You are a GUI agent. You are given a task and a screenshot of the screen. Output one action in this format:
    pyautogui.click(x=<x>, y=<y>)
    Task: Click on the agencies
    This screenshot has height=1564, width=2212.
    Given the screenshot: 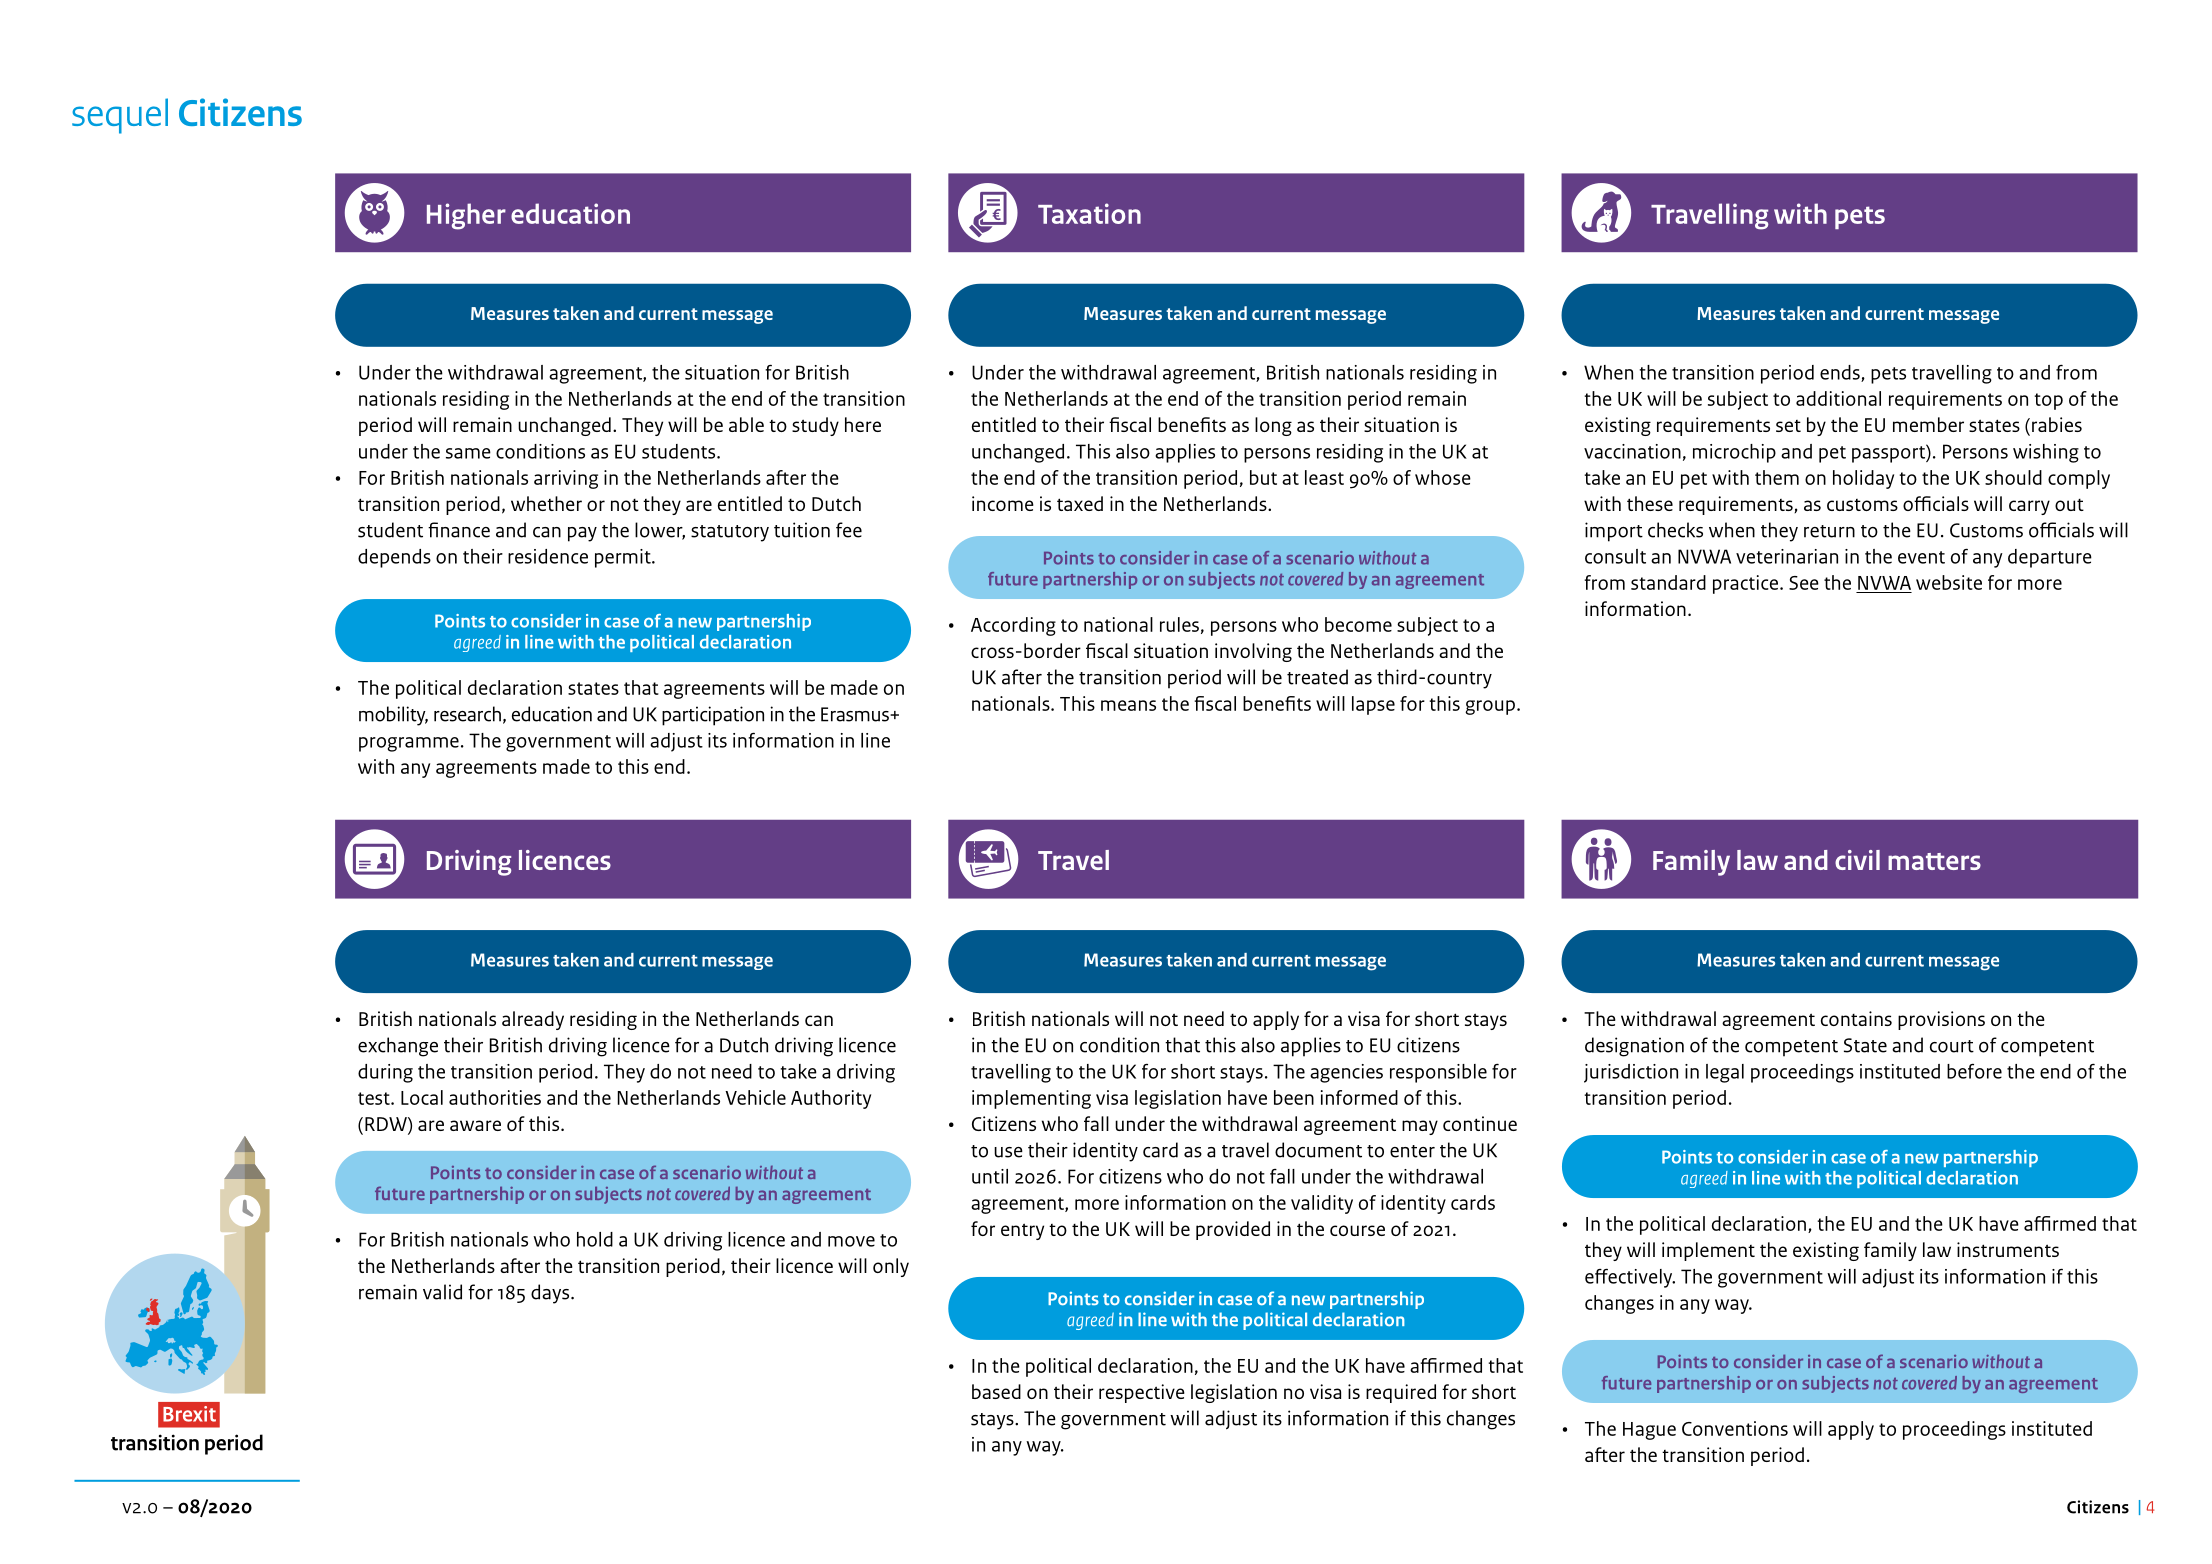 What is the action you would take?
    pyautogui.click(x=1346, y=1073)
